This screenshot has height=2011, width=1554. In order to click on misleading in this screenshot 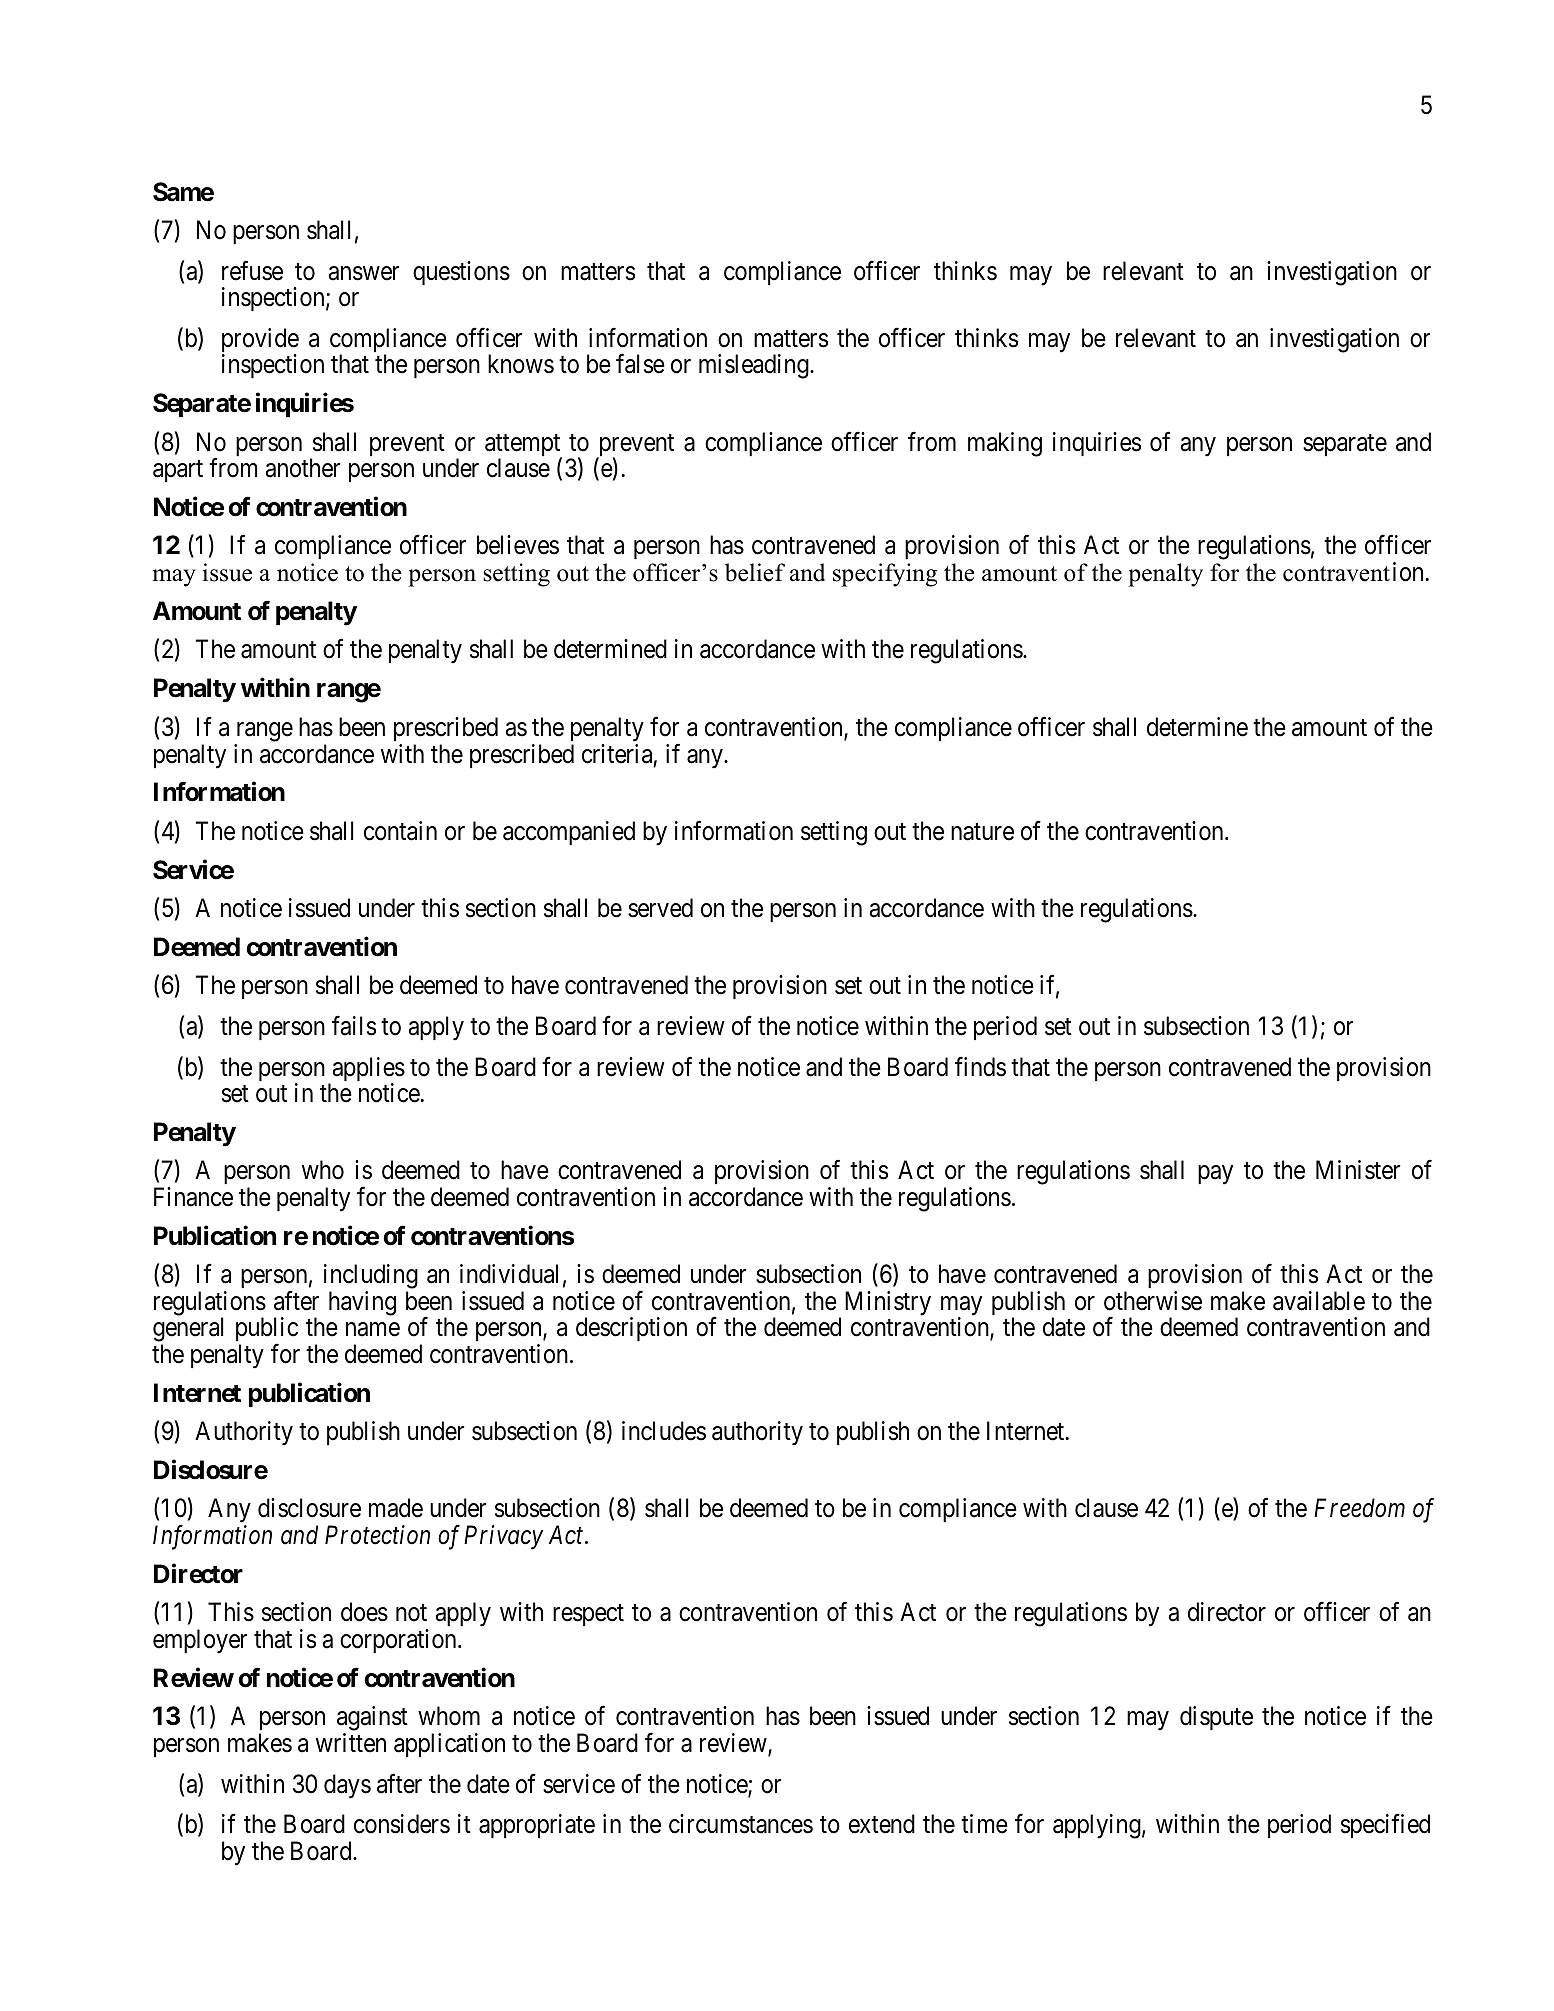, I will do `click(755, 366)`.
